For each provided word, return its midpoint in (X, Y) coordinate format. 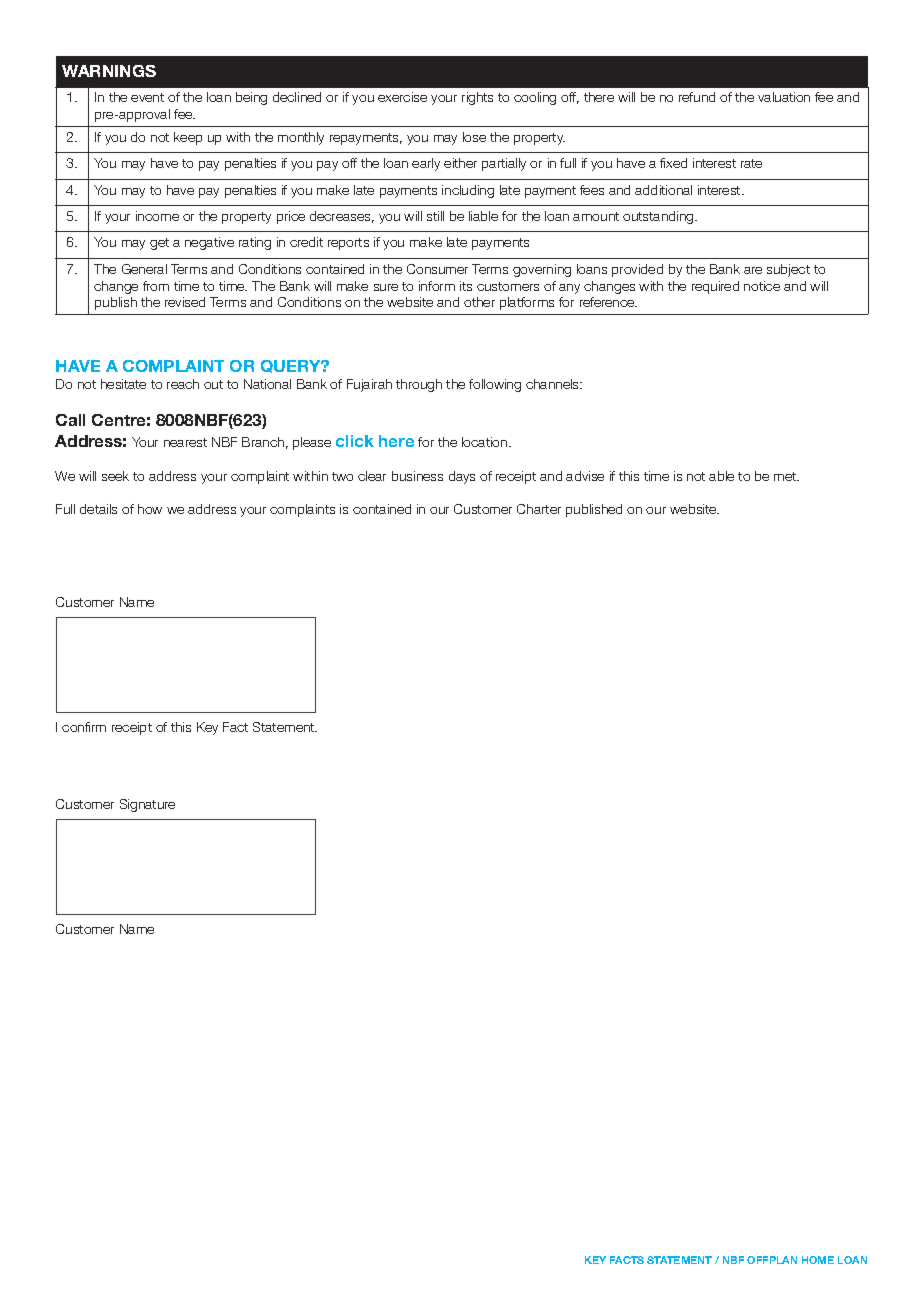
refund (697, 97)
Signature (147, 805)
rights (477, 98)
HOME (818, 1260)
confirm (84, 727)
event (147, 97)
